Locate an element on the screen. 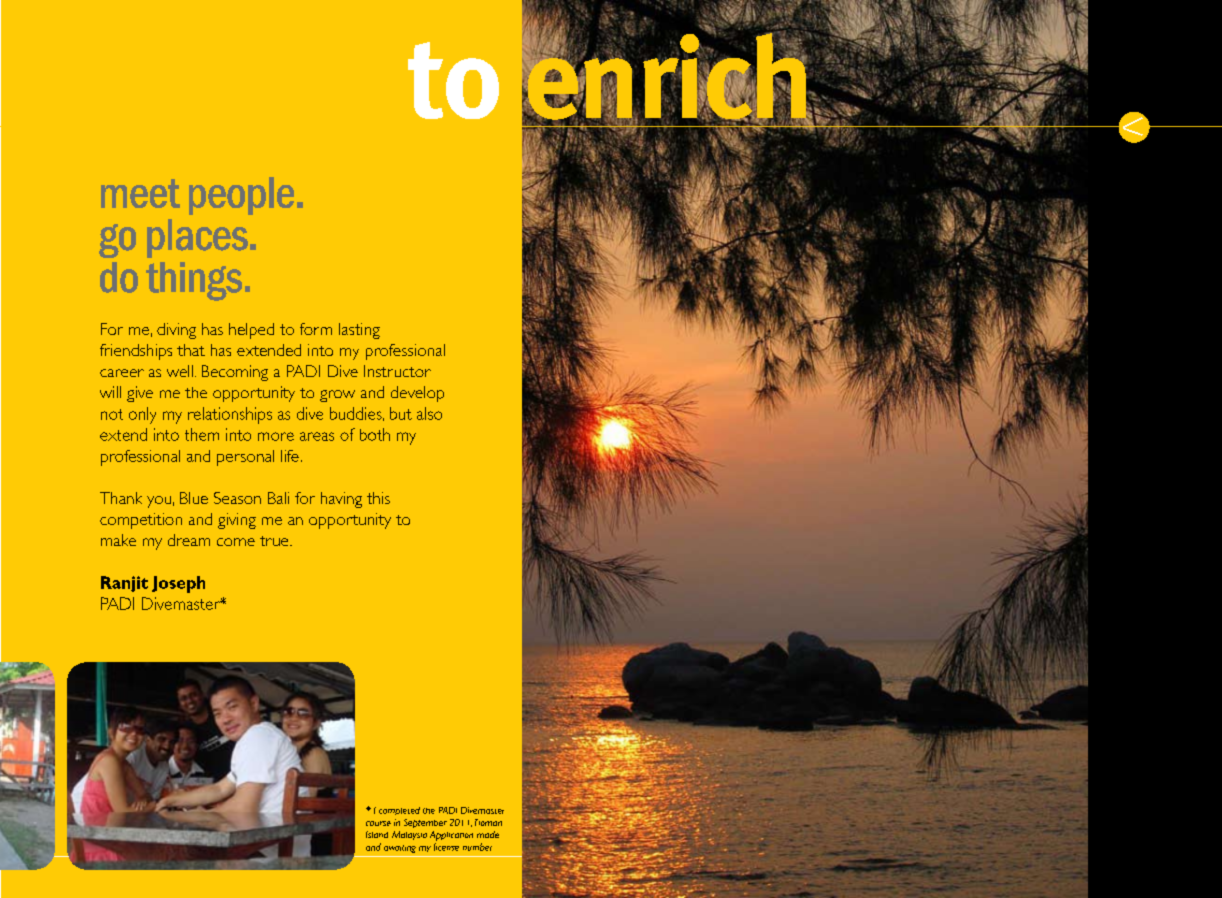 The height and width of the screenshot is (898, 1222). this is located at coordinates (378, 498).
